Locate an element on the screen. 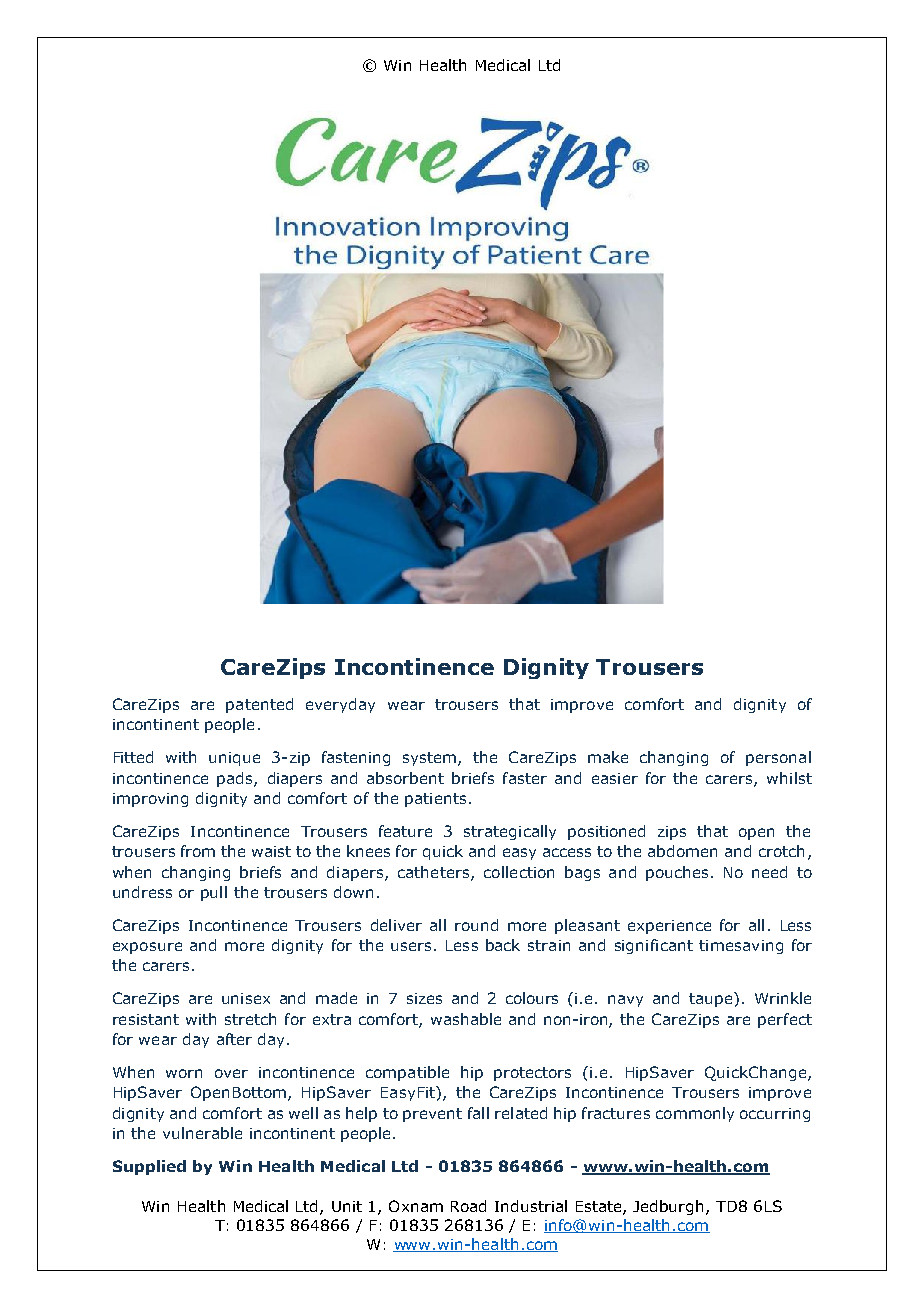 This screenshot has width=924, height=1308. patented is located at coordinates (259, 705).
